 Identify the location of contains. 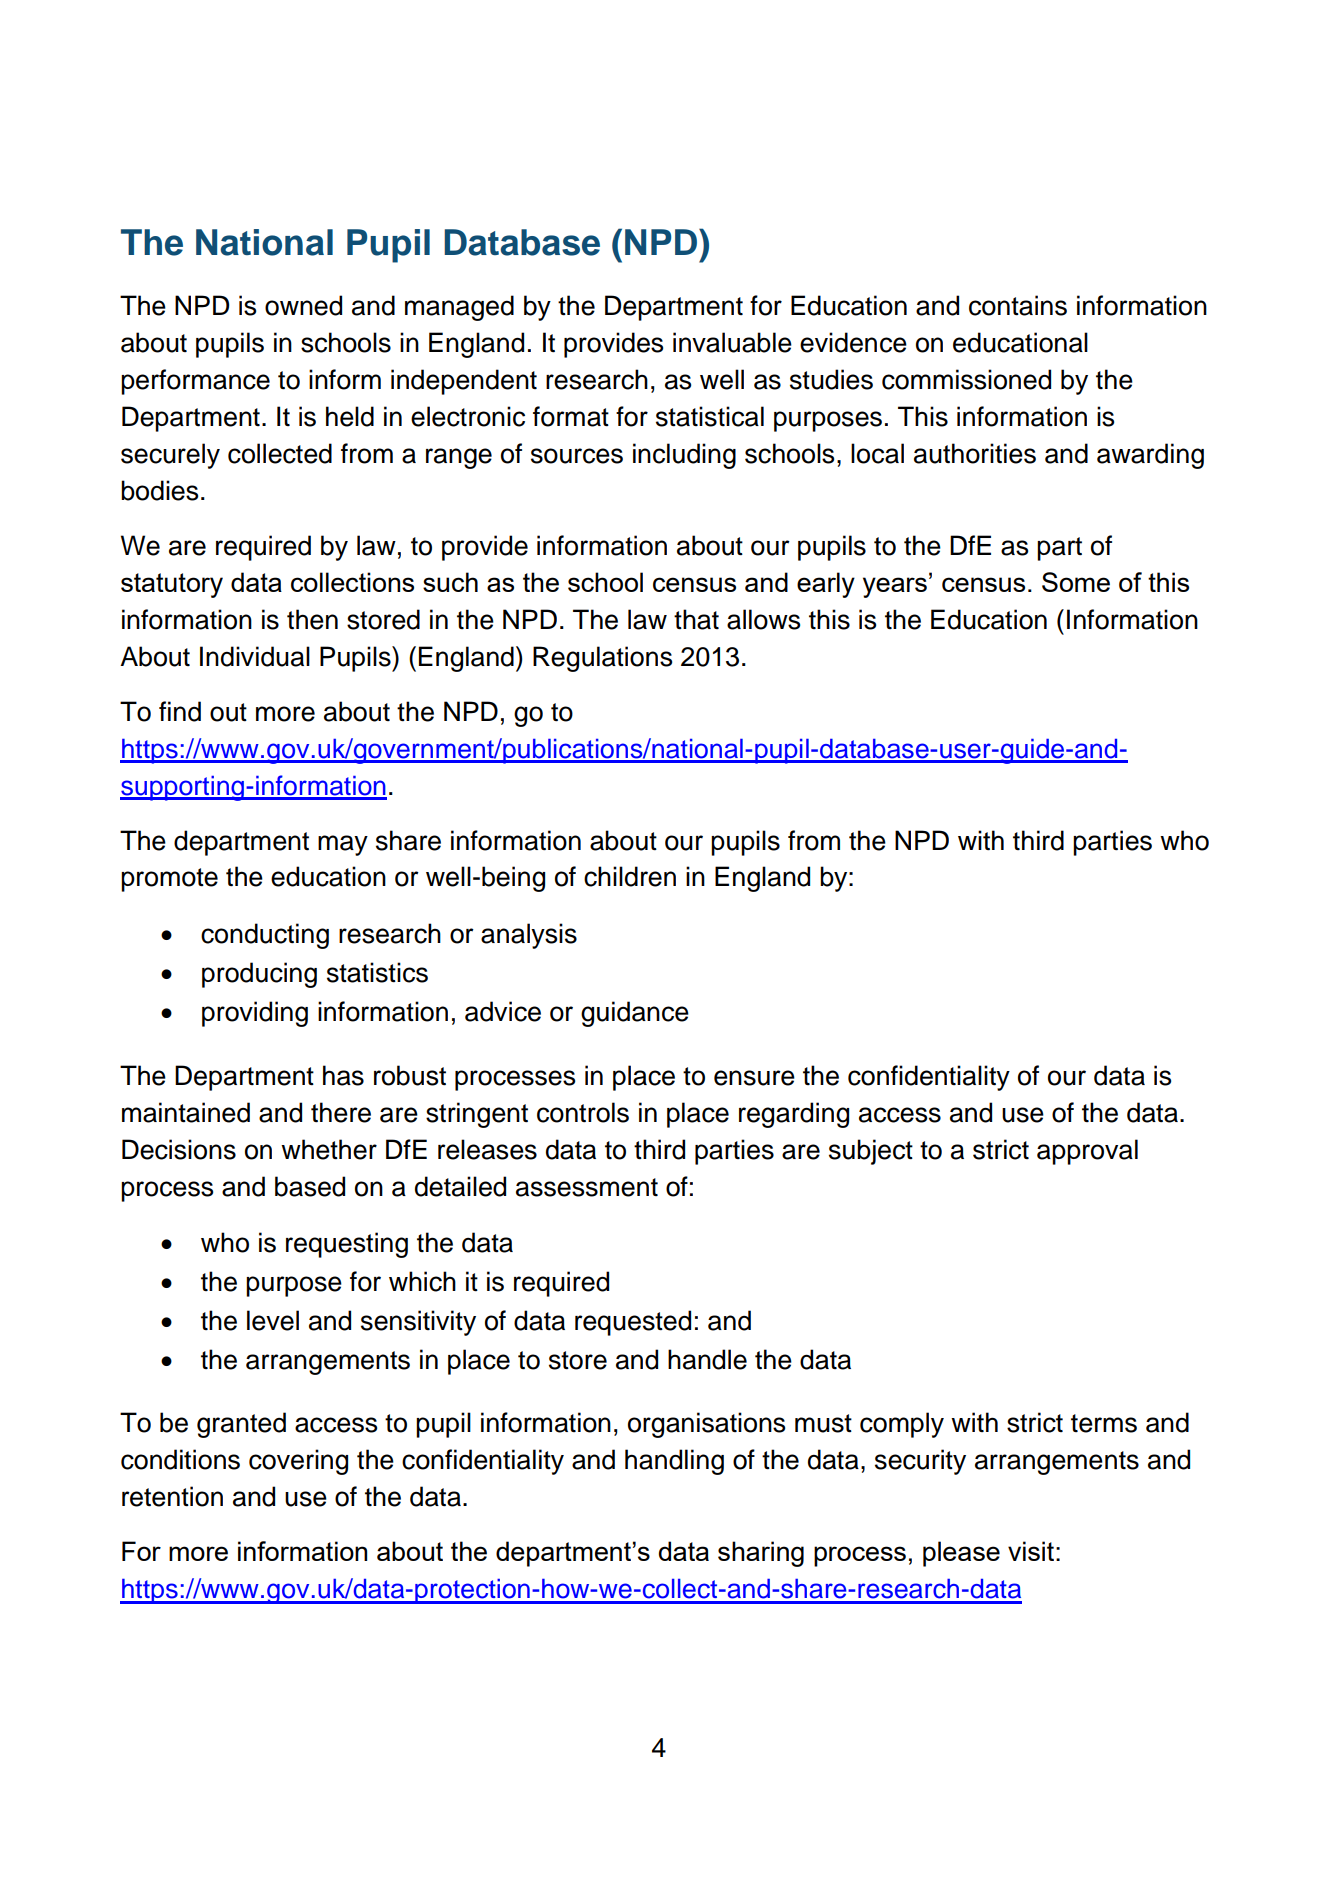
(1018, 305).
